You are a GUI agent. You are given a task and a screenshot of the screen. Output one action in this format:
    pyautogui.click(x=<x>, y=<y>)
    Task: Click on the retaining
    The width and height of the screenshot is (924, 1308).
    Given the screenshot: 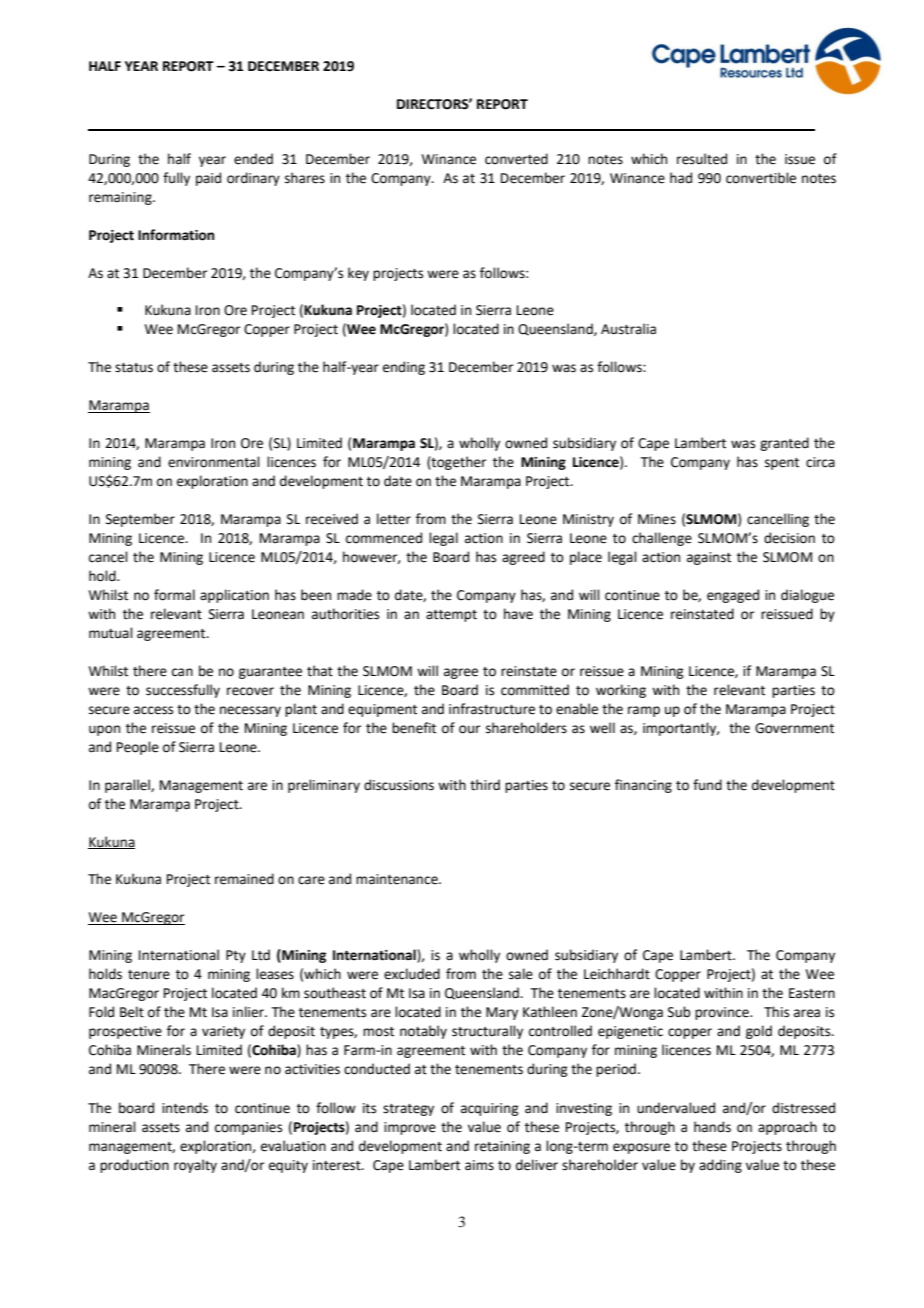 What is the action you would take?
    pyautogui.click(x=502, y=1147)
